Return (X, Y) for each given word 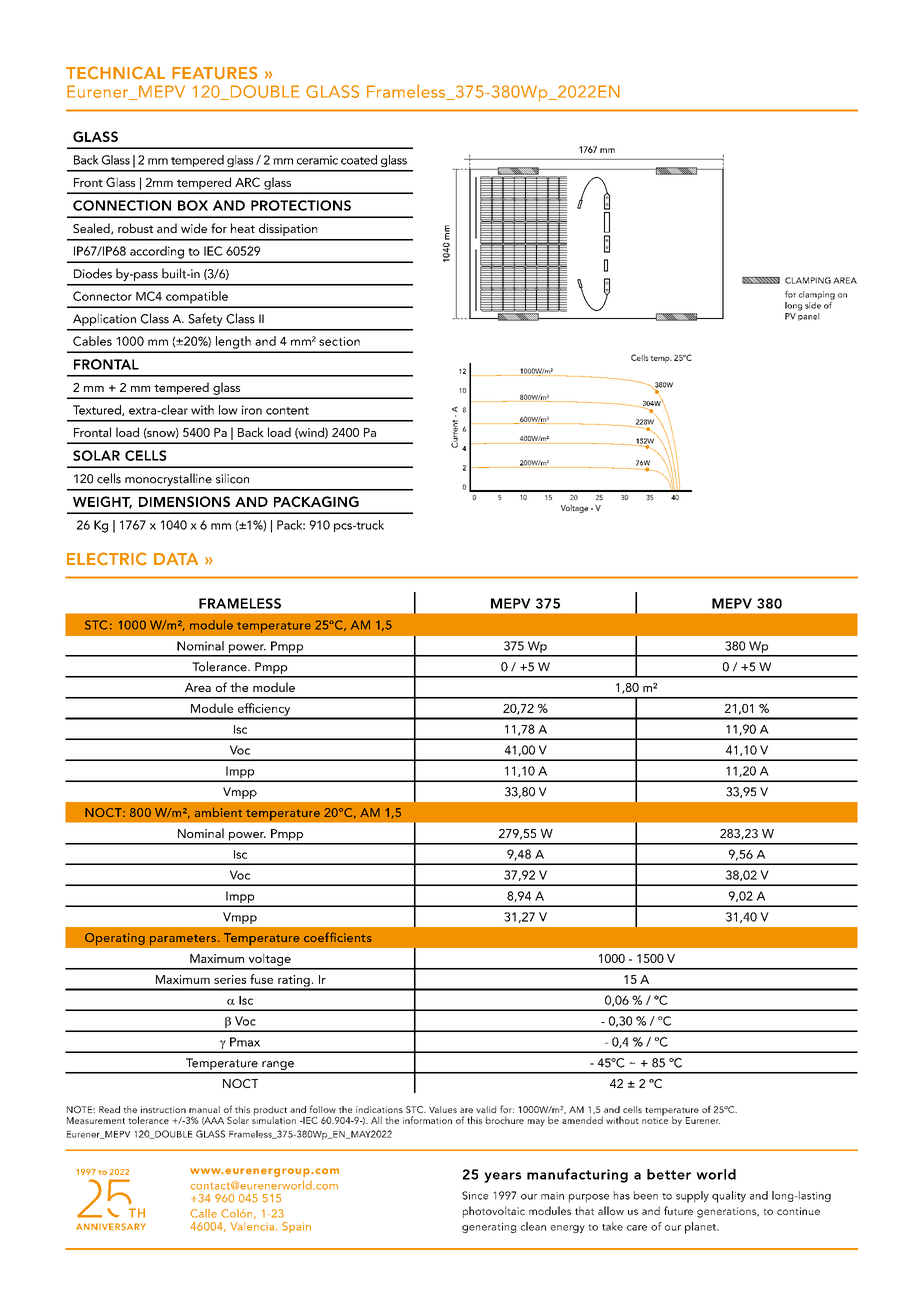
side (813, 304)
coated (359, 160)
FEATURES (215, 73)
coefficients (338, 937)
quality (729, 1197)
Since (475, 1195)
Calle (203, 1213)
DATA (176, 559)
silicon (232, 478)
